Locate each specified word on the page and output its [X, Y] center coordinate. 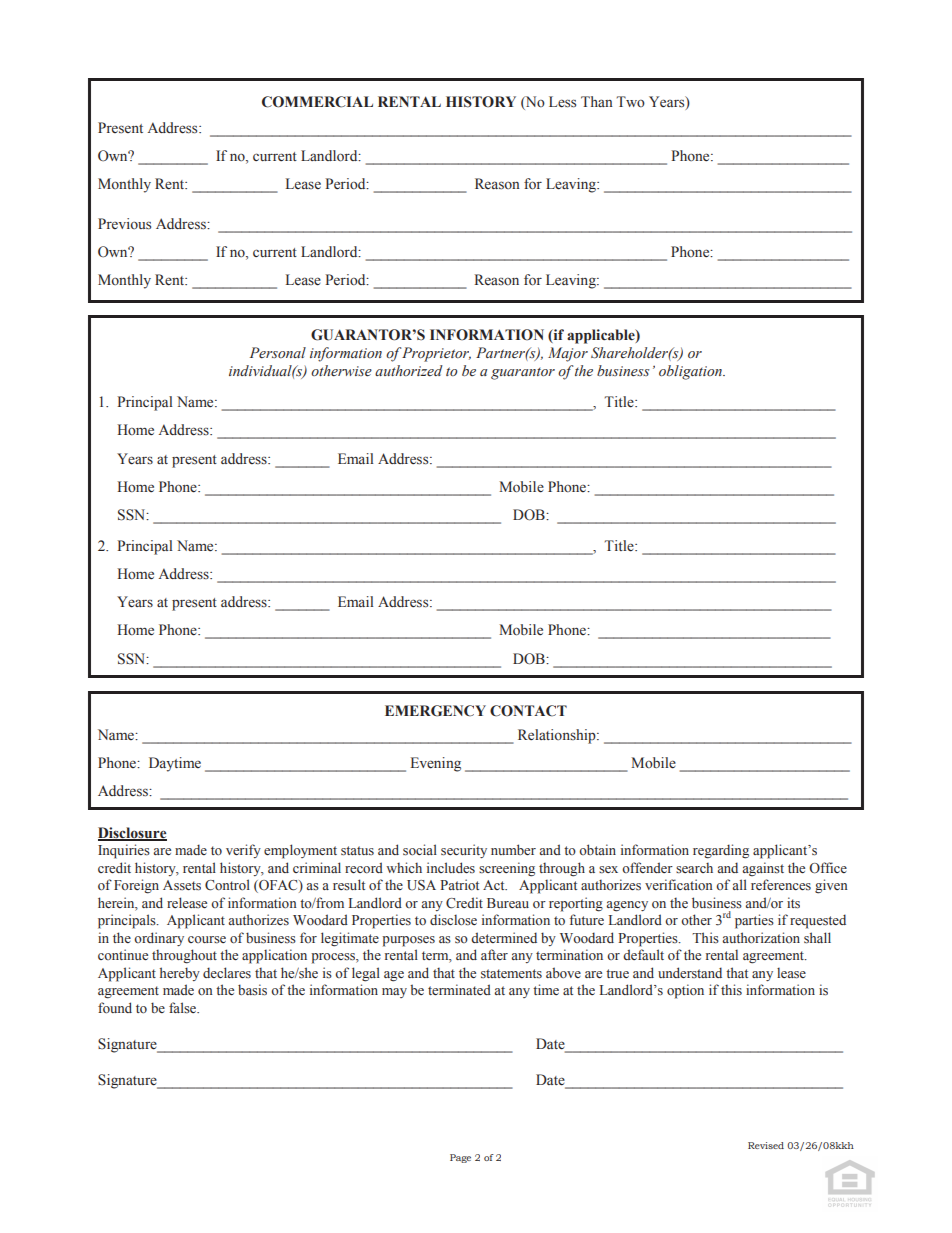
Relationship [558, 736]
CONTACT [528, 711]
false [184, 1007]
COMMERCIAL [317, 102]
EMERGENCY [435, 711]
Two [630, 101]
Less [562, 102]
